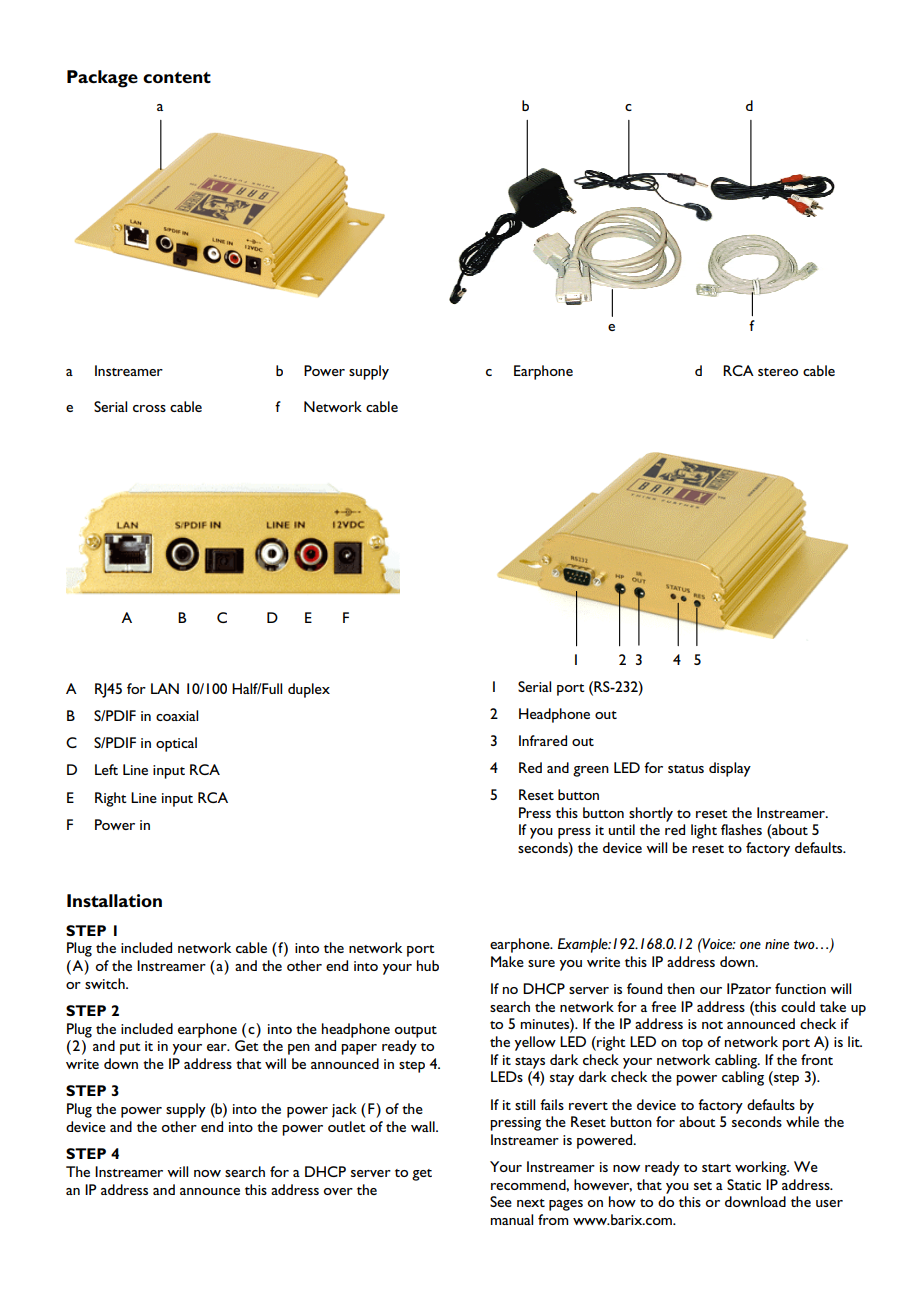  What do you see at coordinates (507, 961) in the document?
I see `Make` at bounding box center [507, 961].
